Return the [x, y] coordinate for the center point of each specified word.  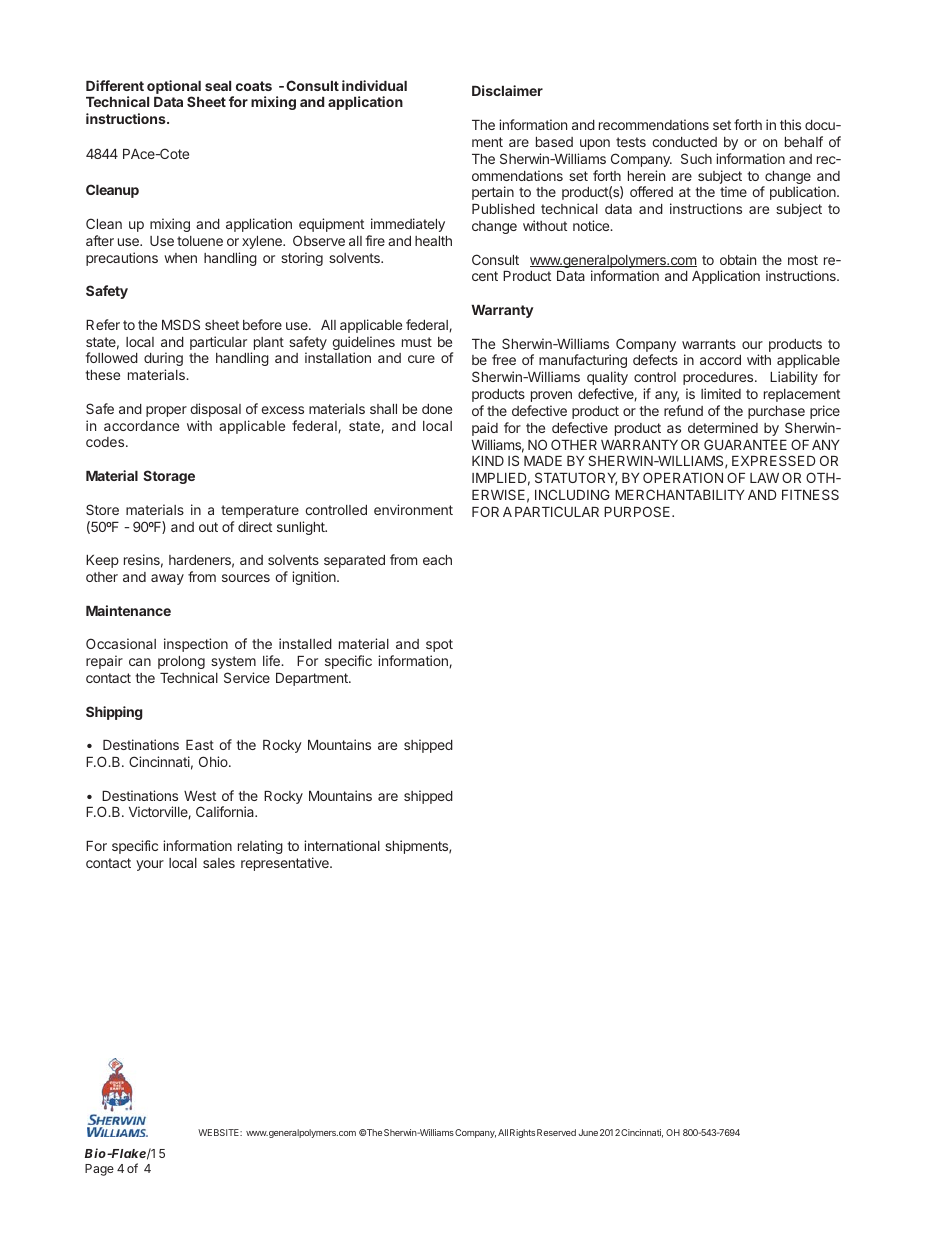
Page [99, 1170]
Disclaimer [507, 90]
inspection [196, 645]
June [588, 1132]
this [790, 124]
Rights [522, 1133]
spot [439, 645]
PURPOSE [638, 511]
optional [174, 88]
